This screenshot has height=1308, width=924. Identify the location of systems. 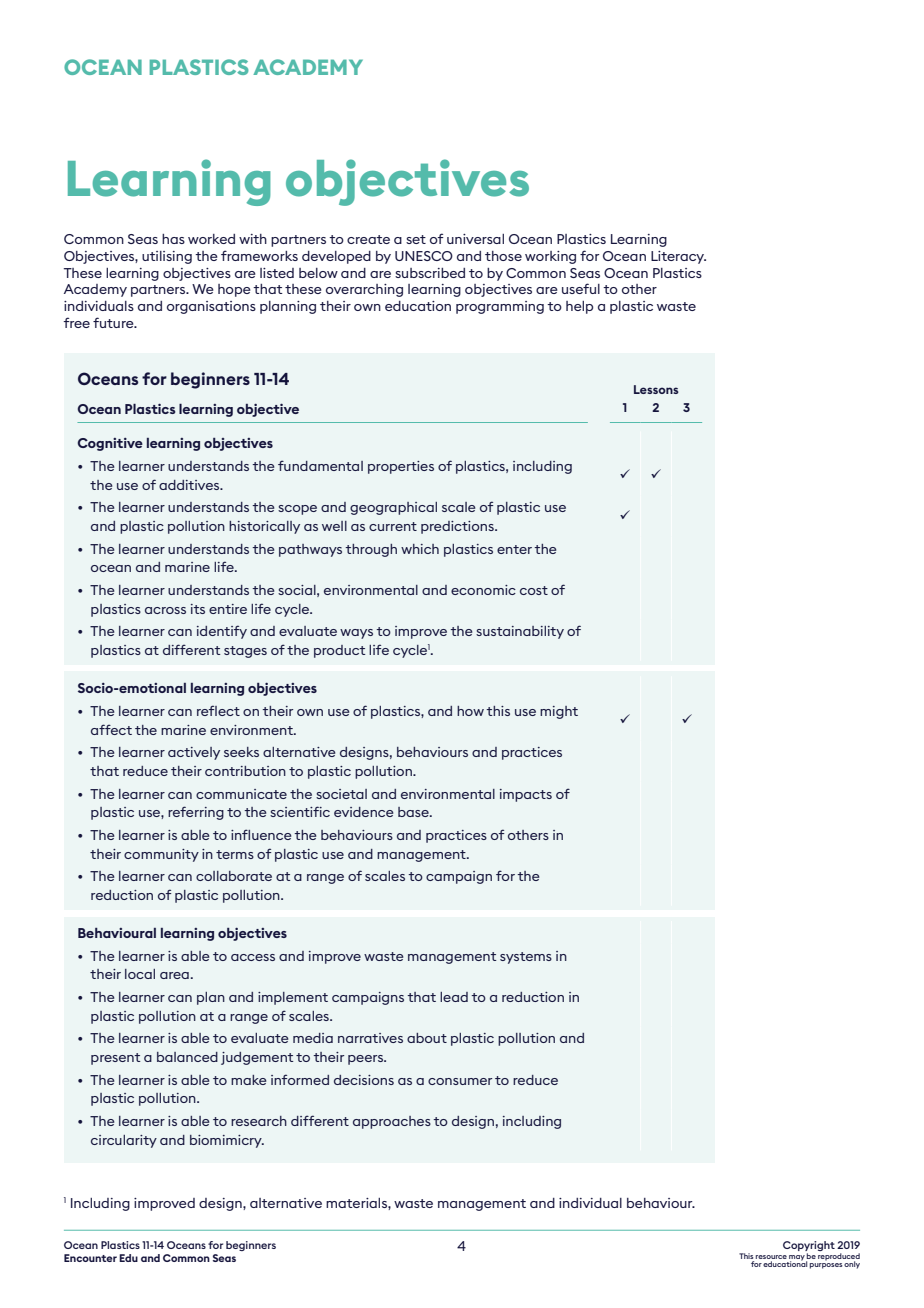
(526, 958).
